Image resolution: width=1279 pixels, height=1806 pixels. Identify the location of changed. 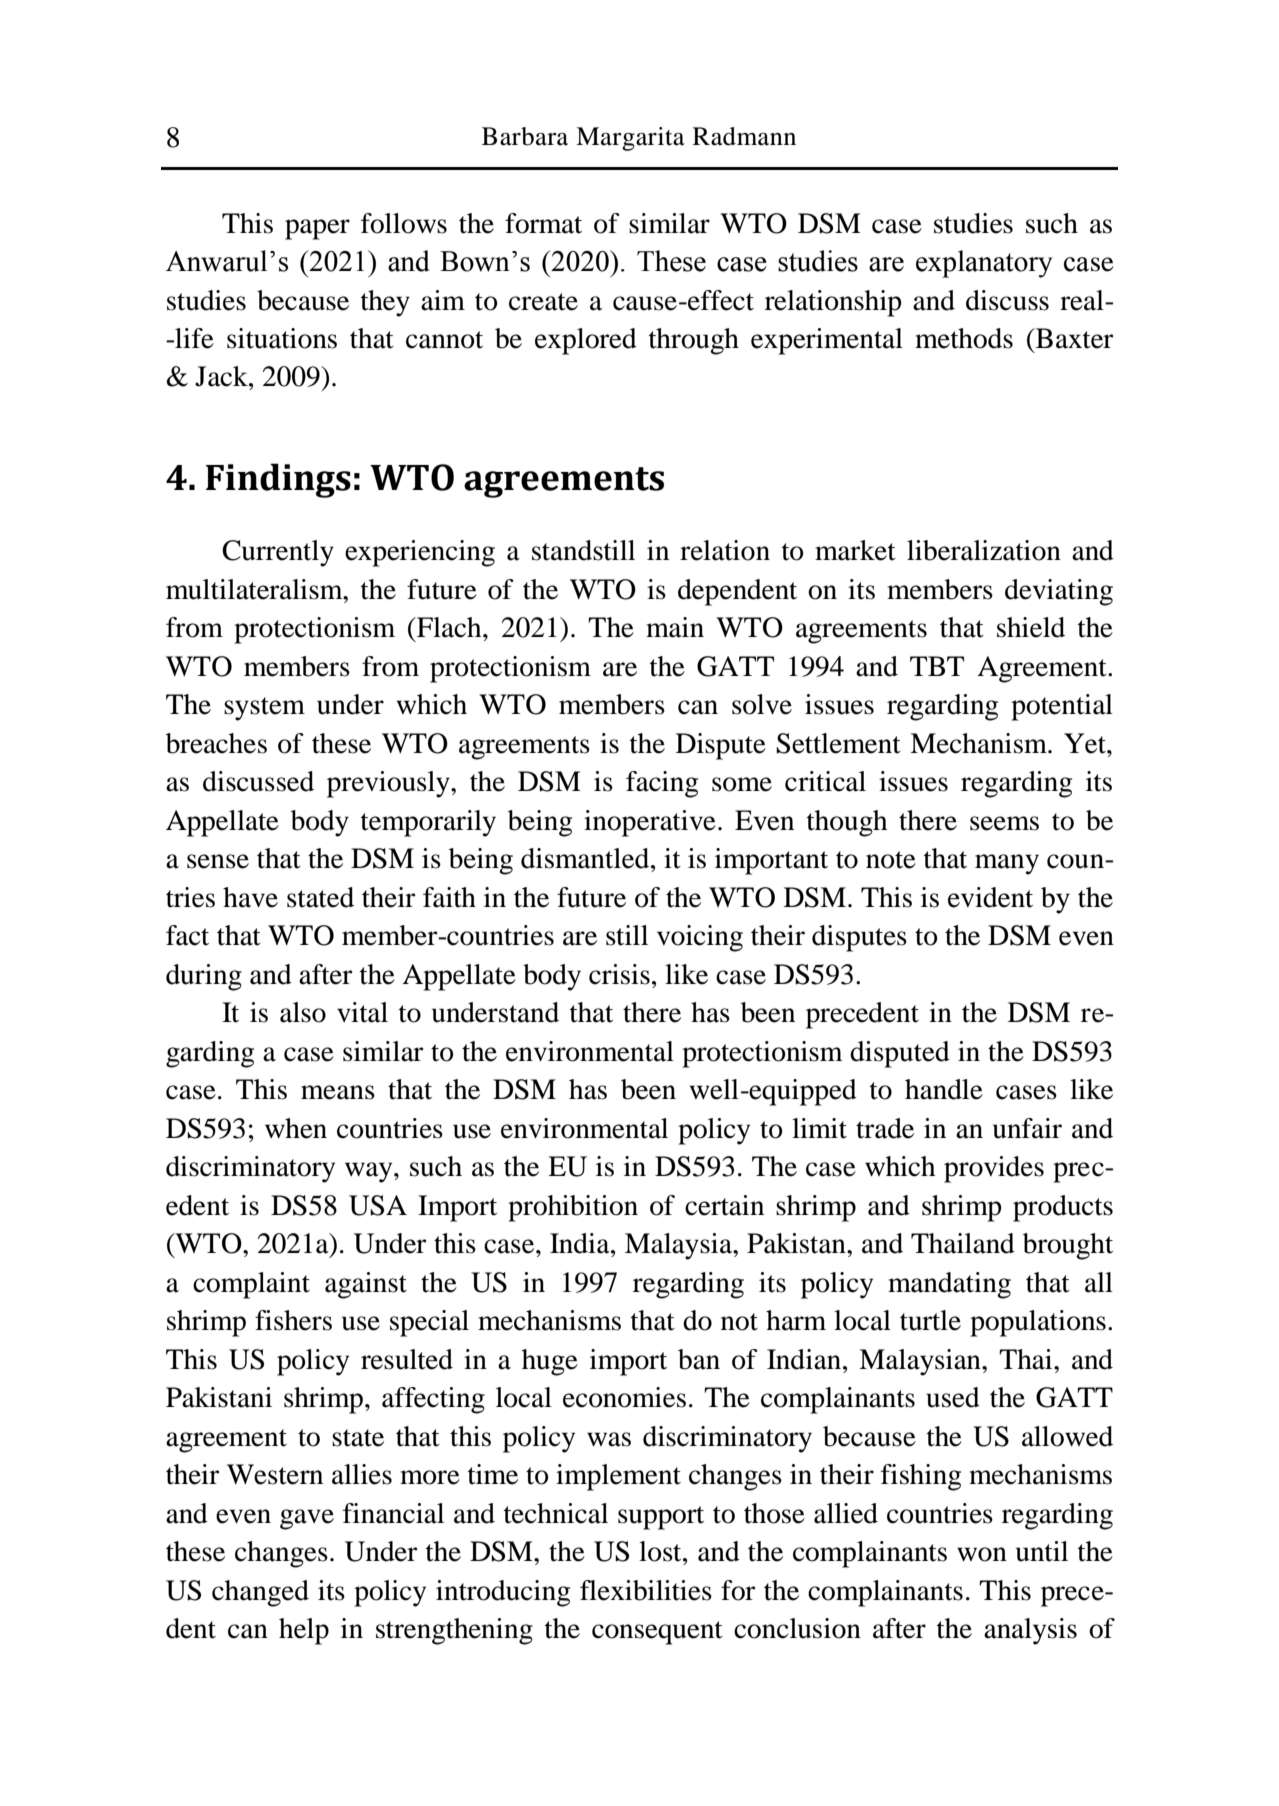
(260, 1593).
